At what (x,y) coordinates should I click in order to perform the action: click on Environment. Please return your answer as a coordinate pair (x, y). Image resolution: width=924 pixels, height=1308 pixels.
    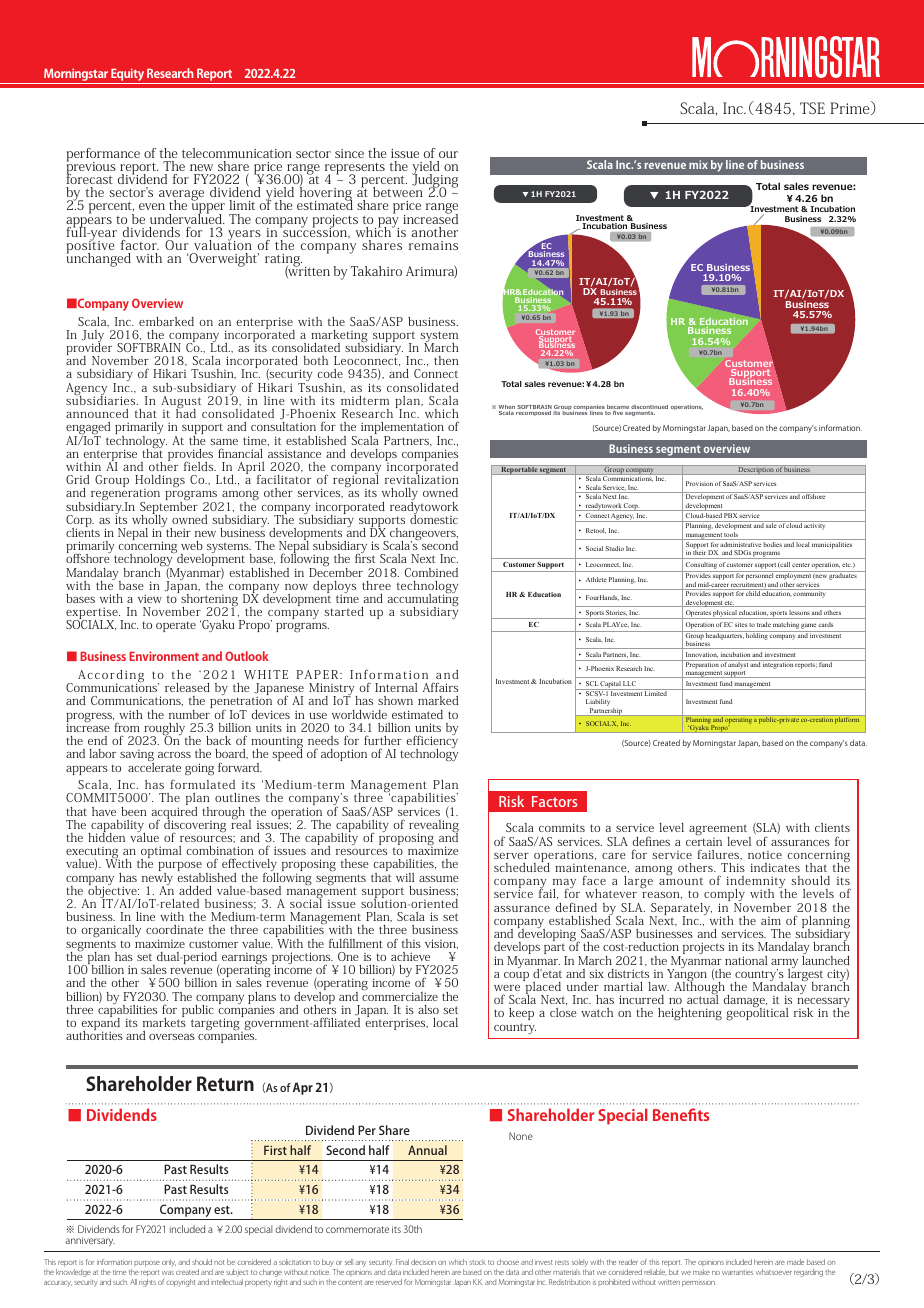
    Looking at the image, I should click on (164, 656).
